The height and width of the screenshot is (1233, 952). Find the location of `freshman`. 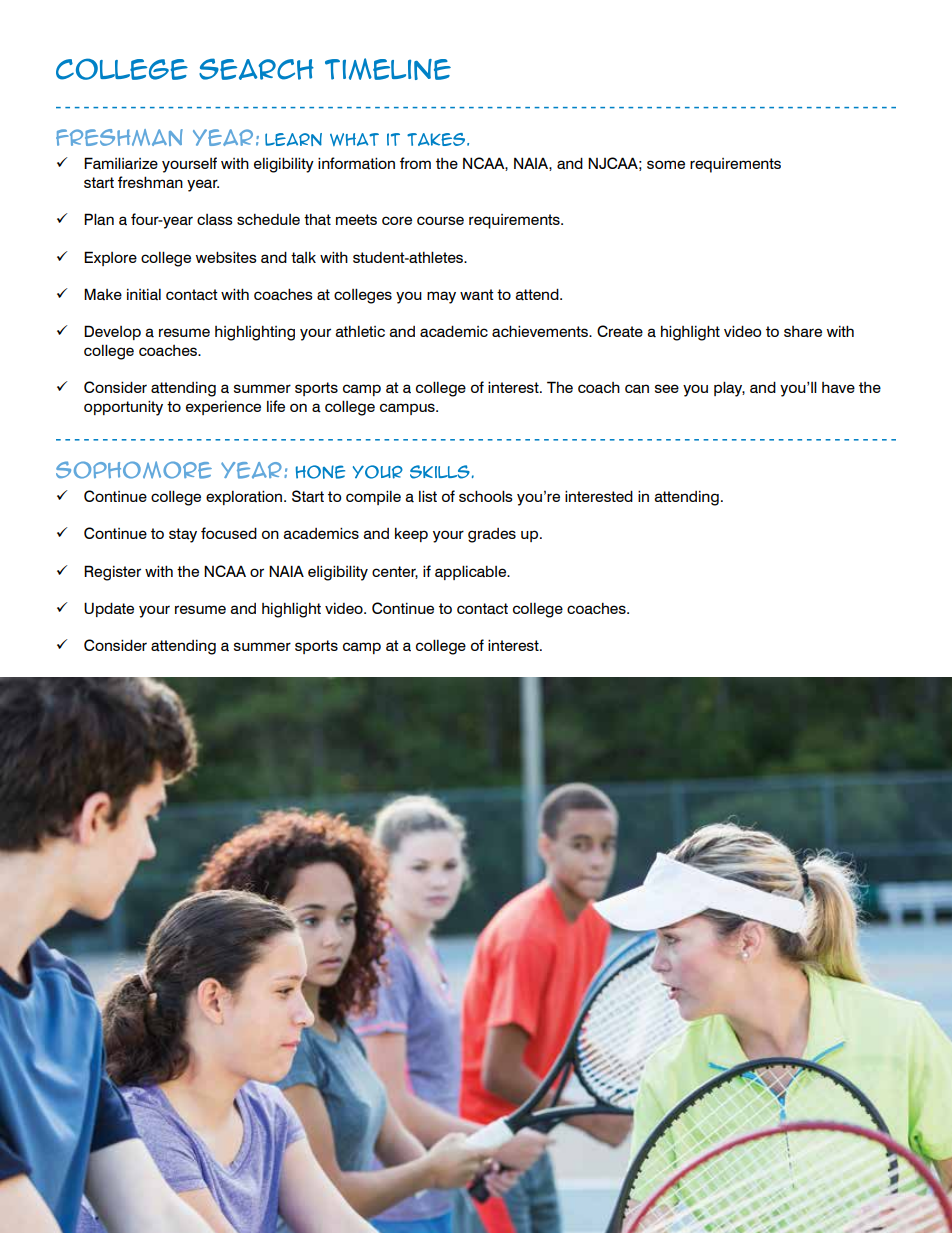

freshman is located at coordinates (150, 182).
